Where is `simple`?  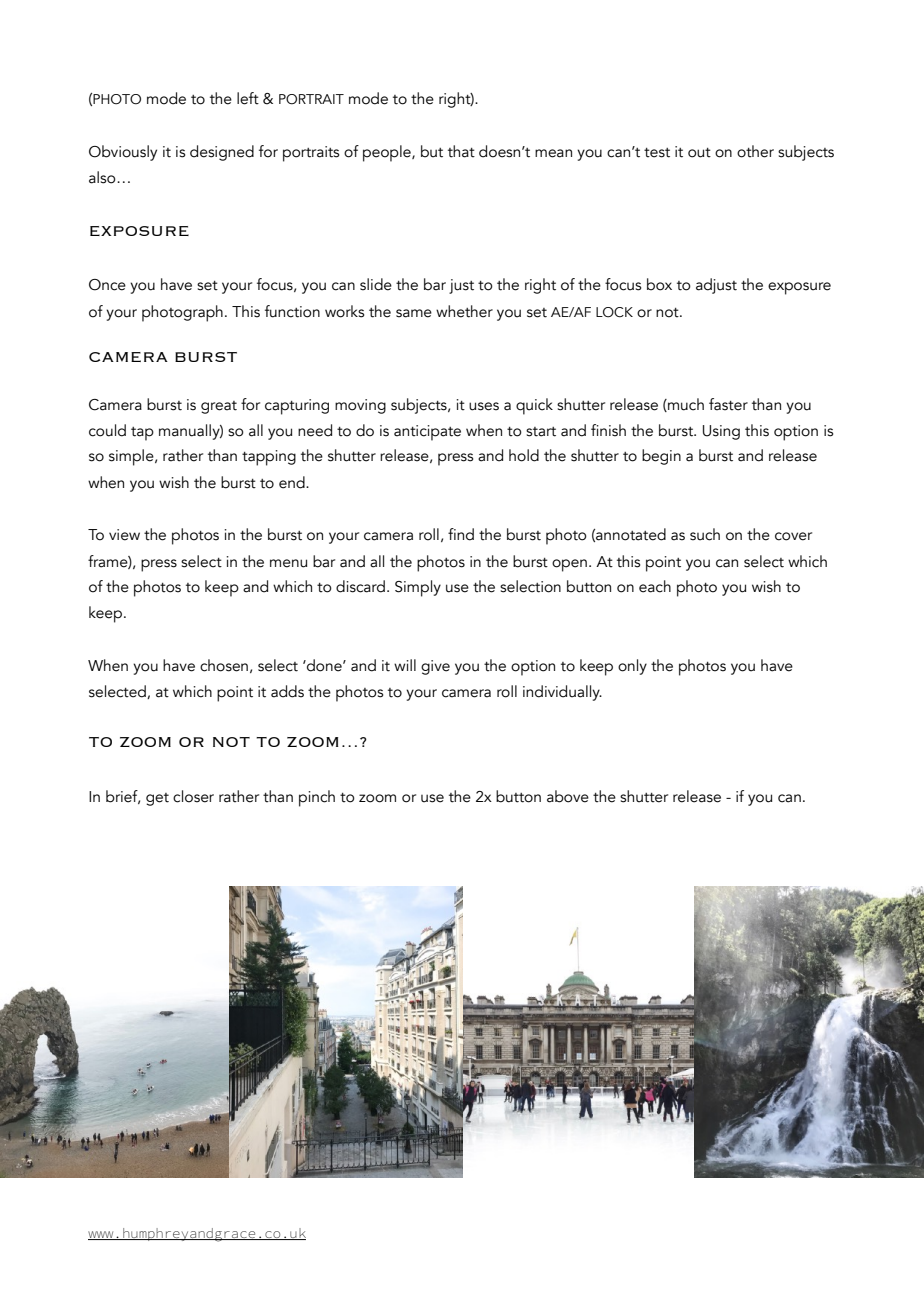
simple is located at coordinates (132, 457).
